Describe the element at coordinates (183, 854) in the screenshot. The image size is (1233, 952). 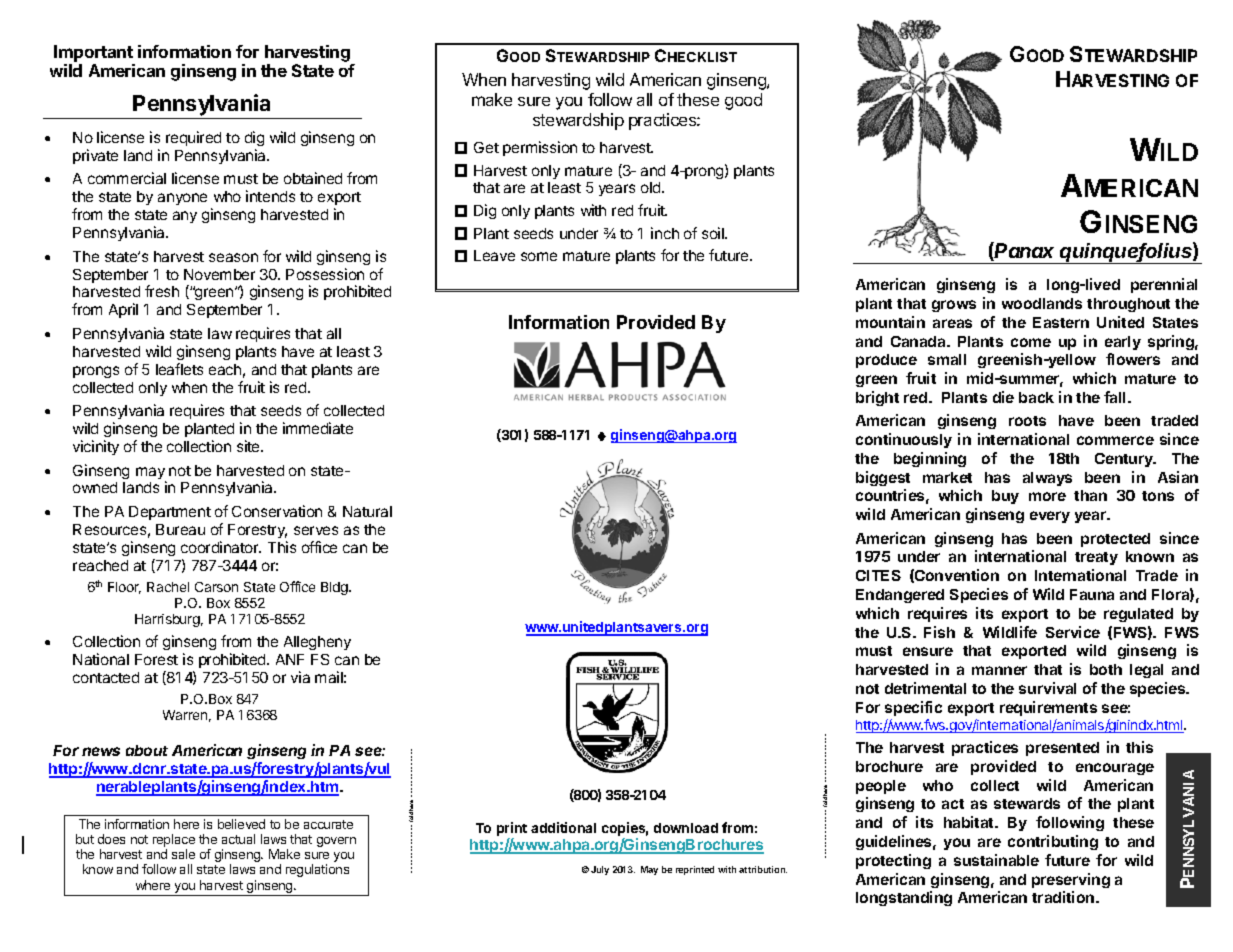
I see `sale` at that location.
